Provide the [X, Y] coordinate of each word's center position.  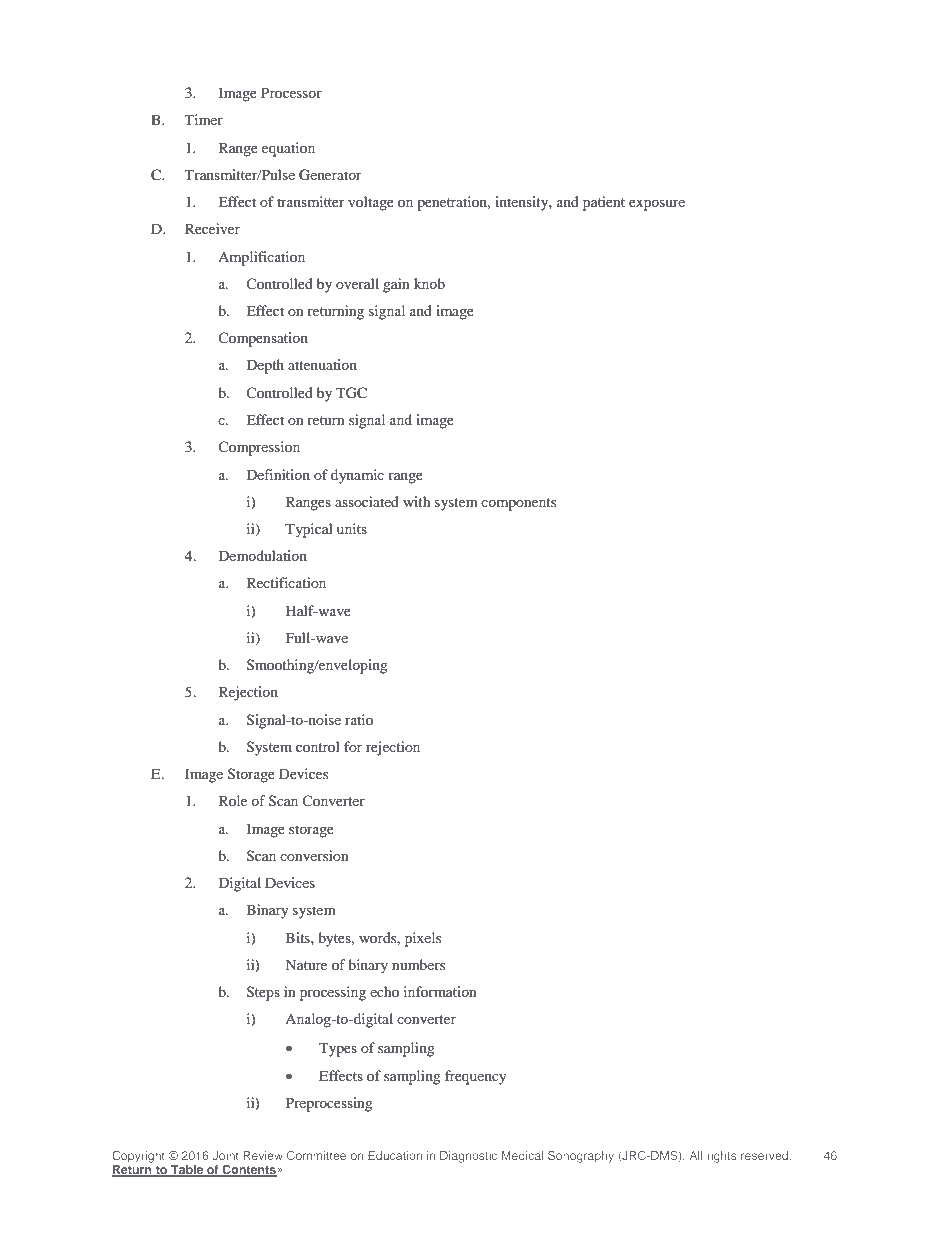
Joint [226, 1155]
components [518, 504]
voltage [371, 203]
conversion [314, 855]
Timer [204, 119]
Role [233, 800]
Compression [259, 448]
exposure [657, 205]
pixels [423, 939]
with [417, 501]
